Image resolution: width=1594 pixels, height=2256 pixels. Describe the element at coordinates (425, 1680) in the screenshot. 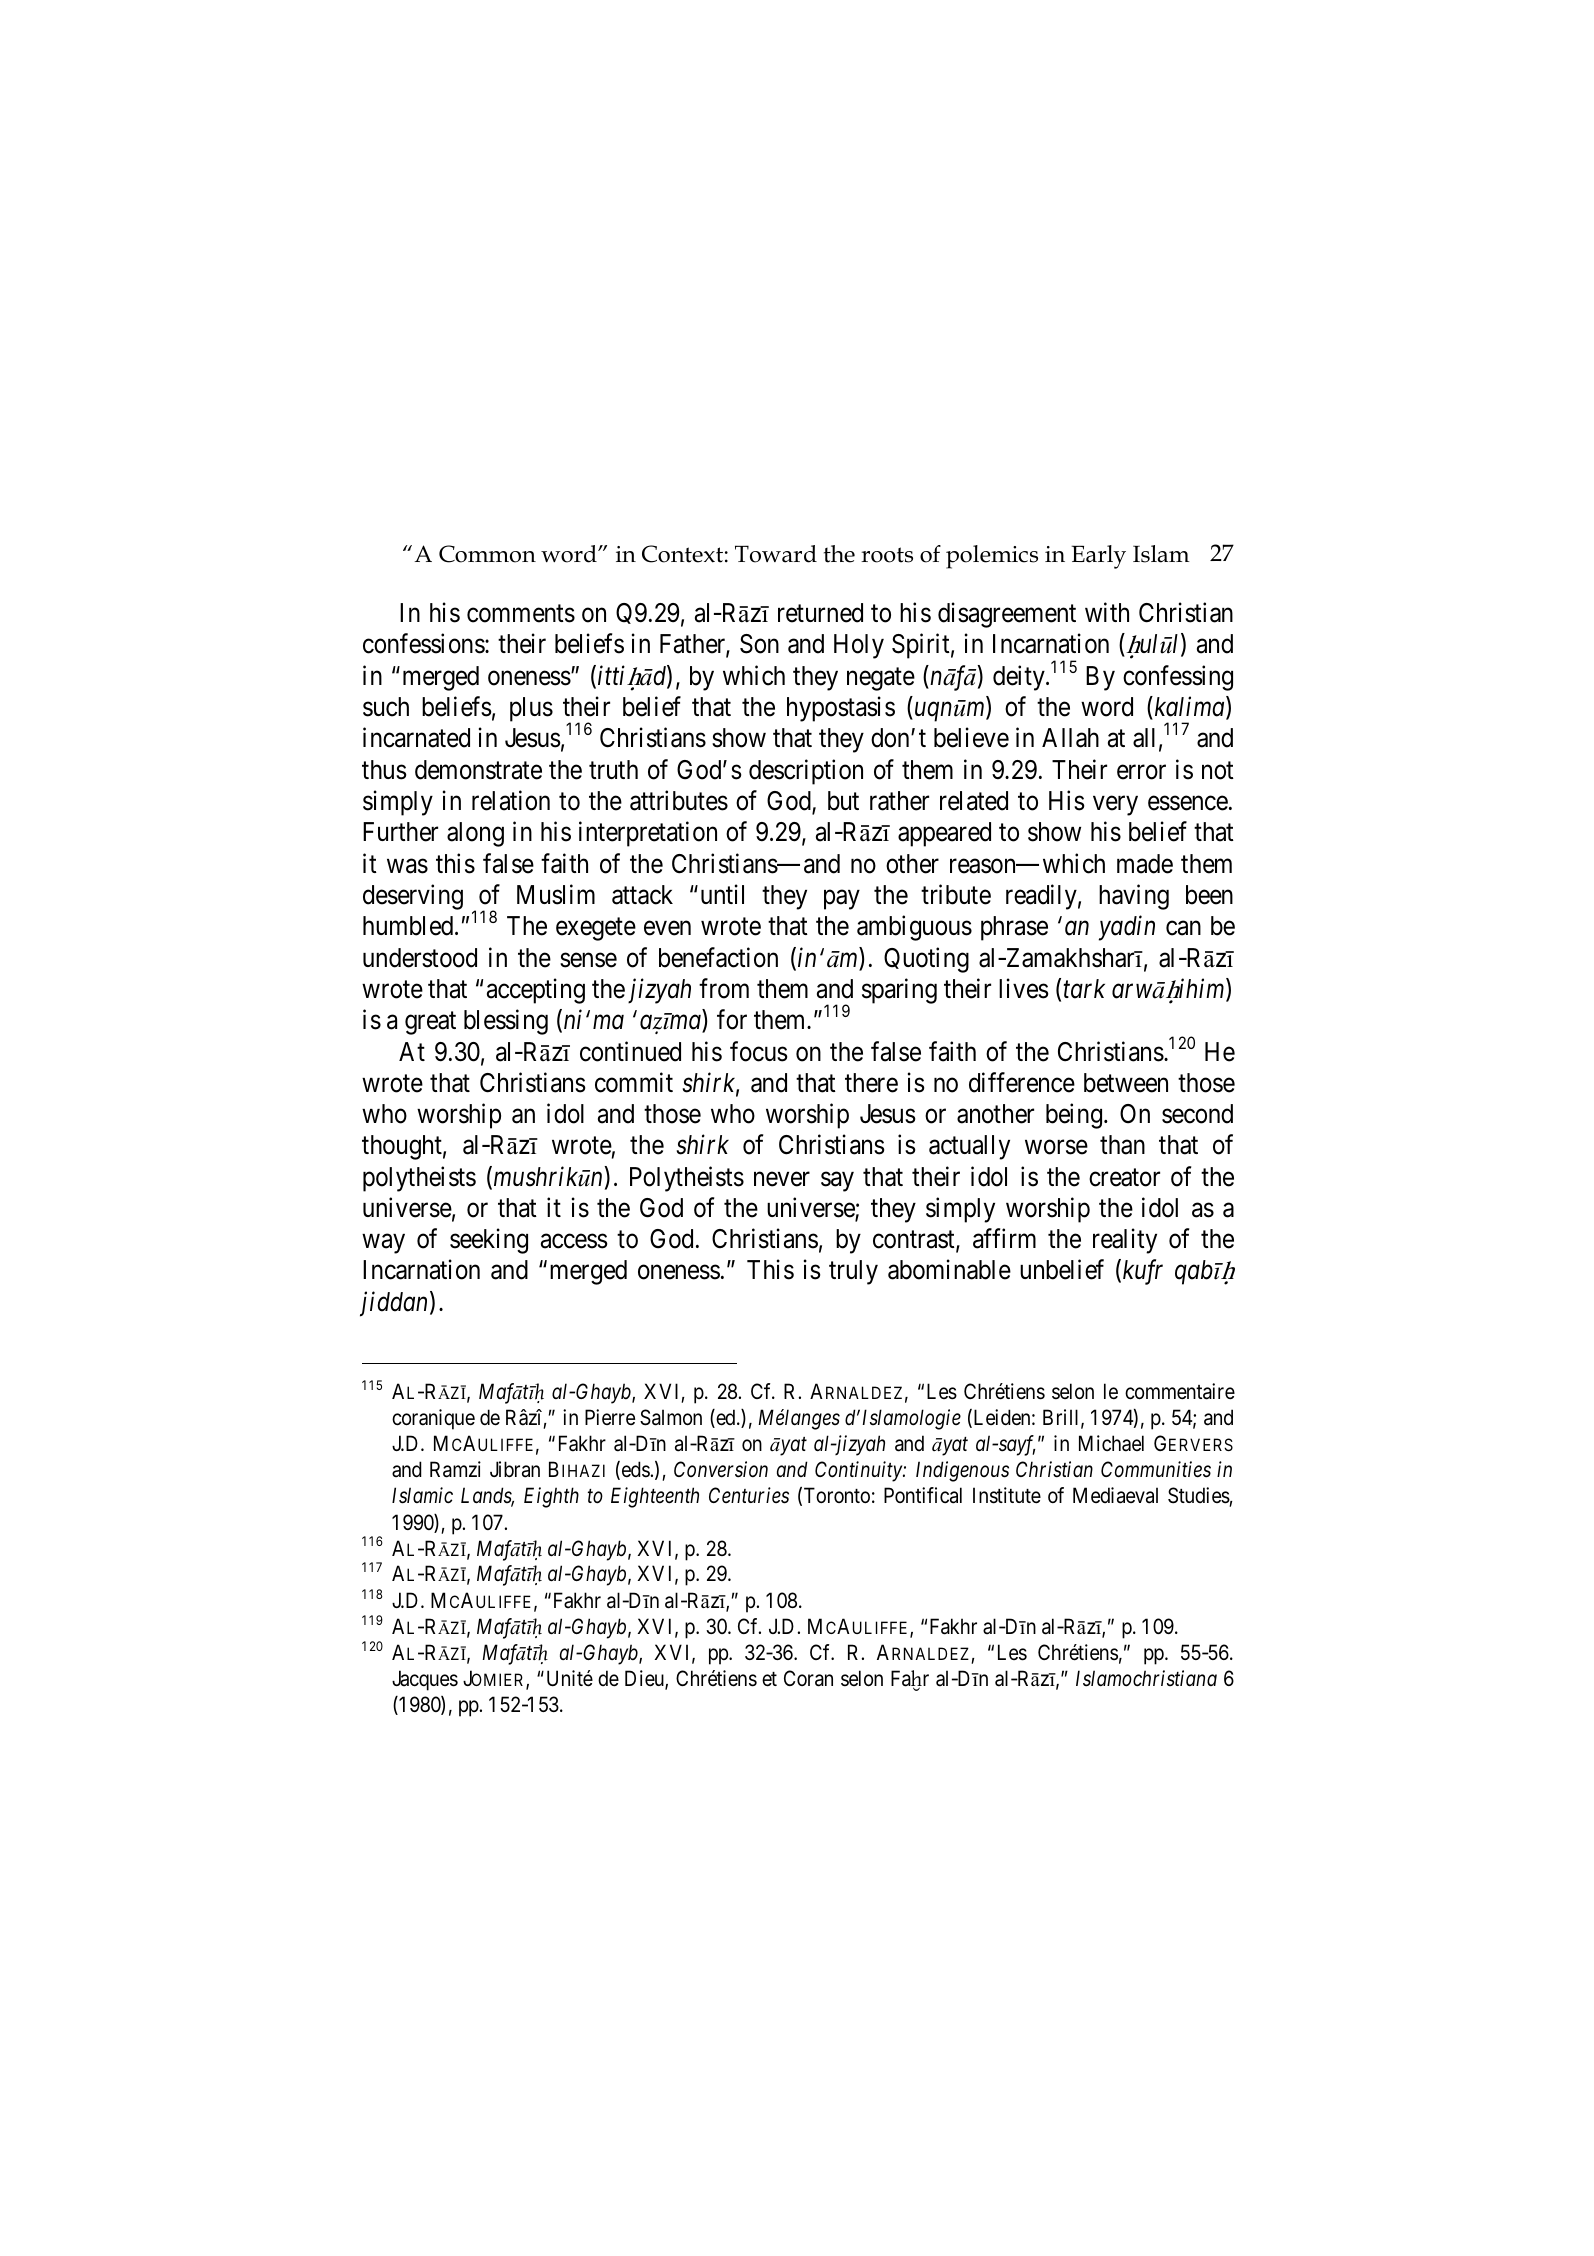

I see `Jacques` at that location.
